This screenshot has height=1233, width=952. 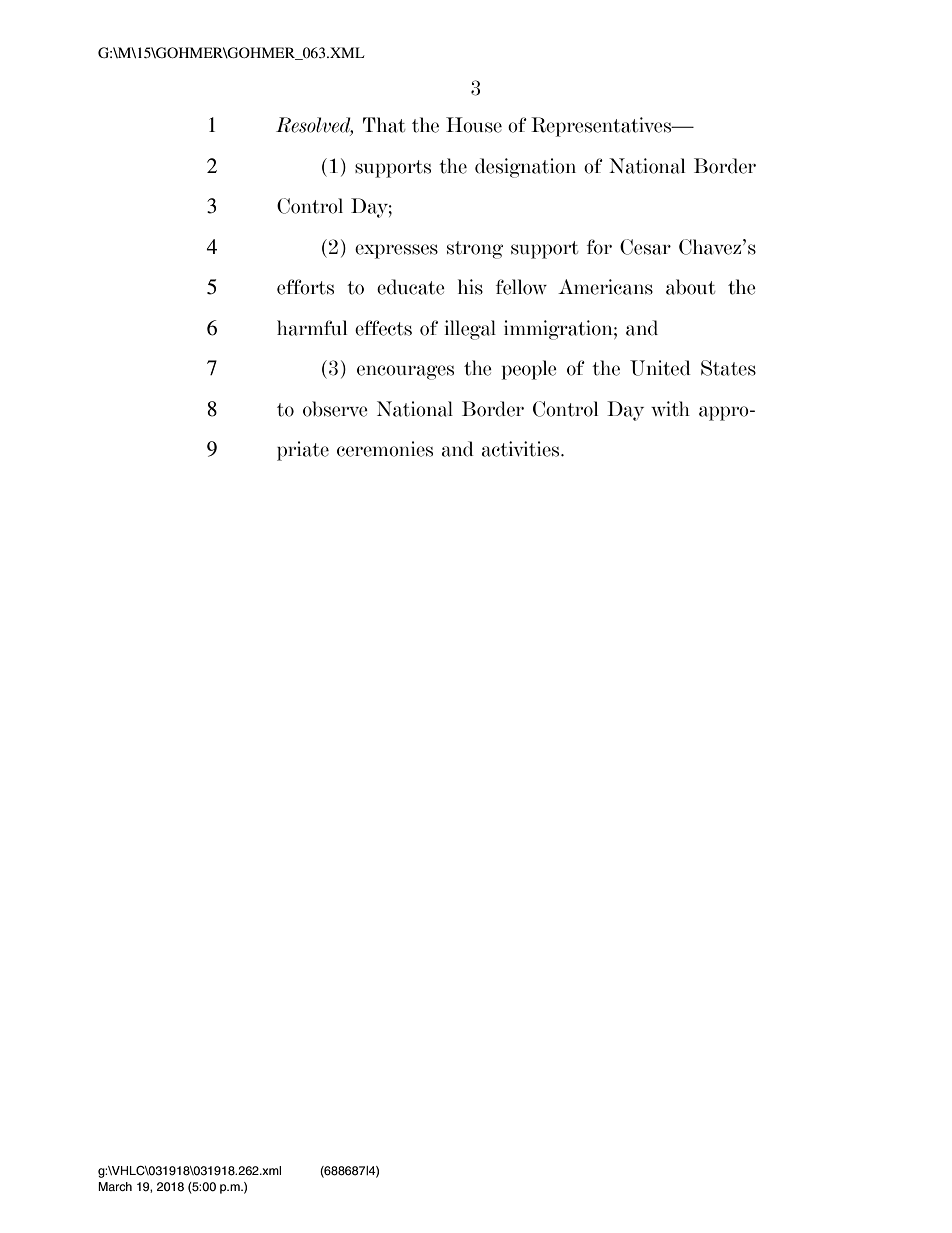 I want to click on Representatives, so click(x=602, y=127).
